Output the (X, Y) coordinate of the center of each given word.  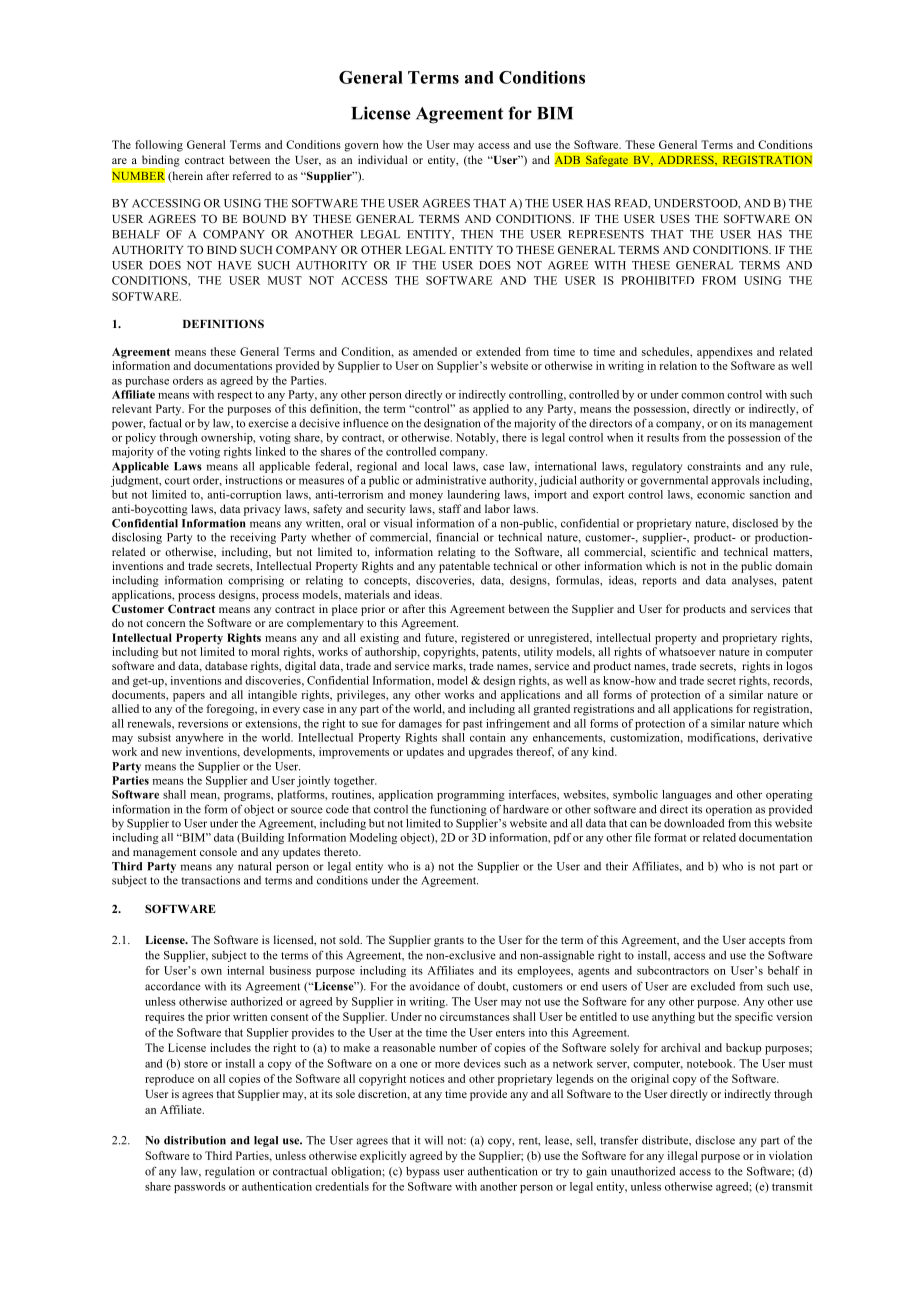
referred (252, 175)
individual (382, 159)
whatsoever (687, 651)
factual (165, 423)
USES (675, 218)
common (702, 396)
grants (449, 942)
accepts (767, 942)
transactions (211, 880)
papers (189, 697)
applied (491, 410)
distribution (195, 1140)
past (473, 725)
